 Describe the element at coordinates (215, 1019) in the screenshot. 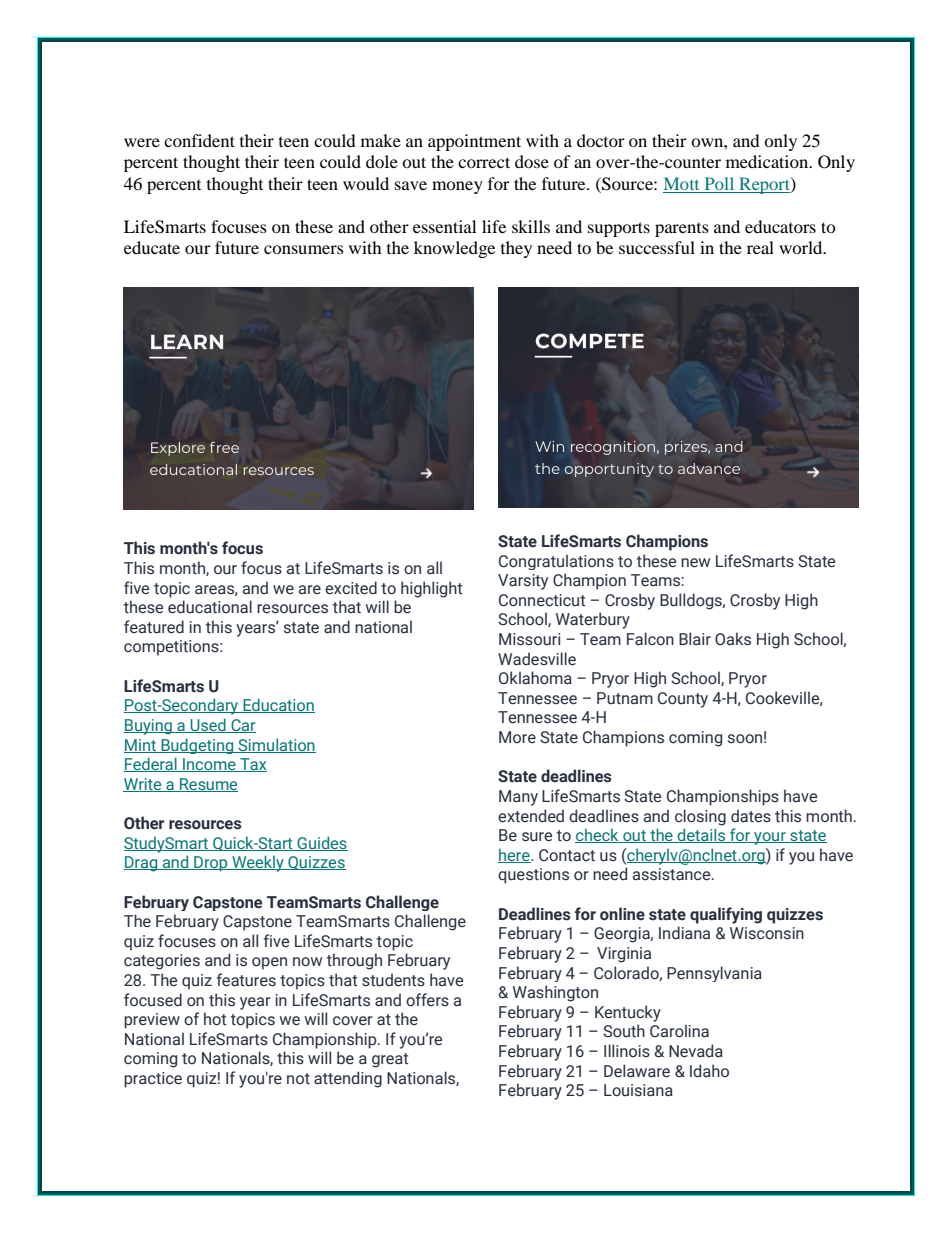

I see `hot` at that location.
